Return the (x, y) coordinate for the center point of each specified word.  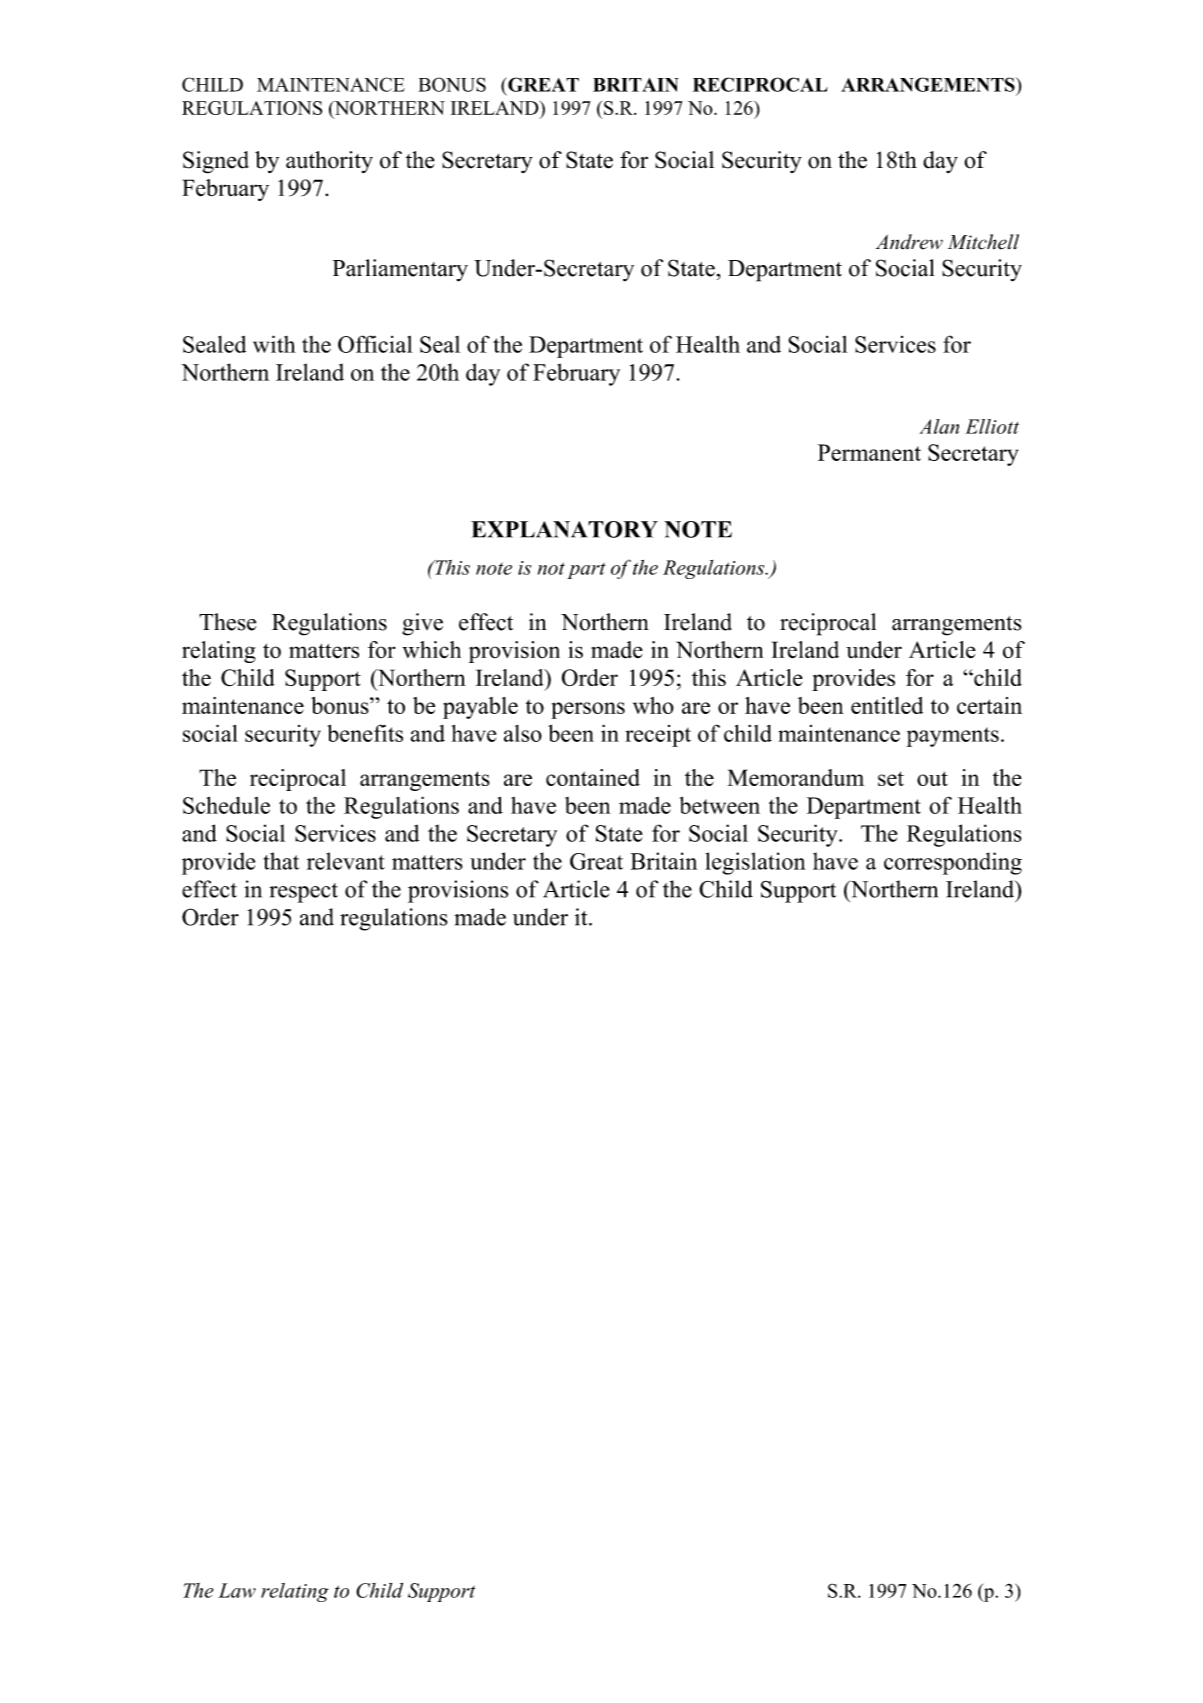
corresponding (953, 863)
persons (588, 710)
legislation (755, 863)
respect (303, 893)
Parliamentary (400, 270)
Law (237, 1590)
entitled (887, 705)
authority (329, 162)
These (227, 622)
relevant (346, 861)
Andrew (909, 242)
